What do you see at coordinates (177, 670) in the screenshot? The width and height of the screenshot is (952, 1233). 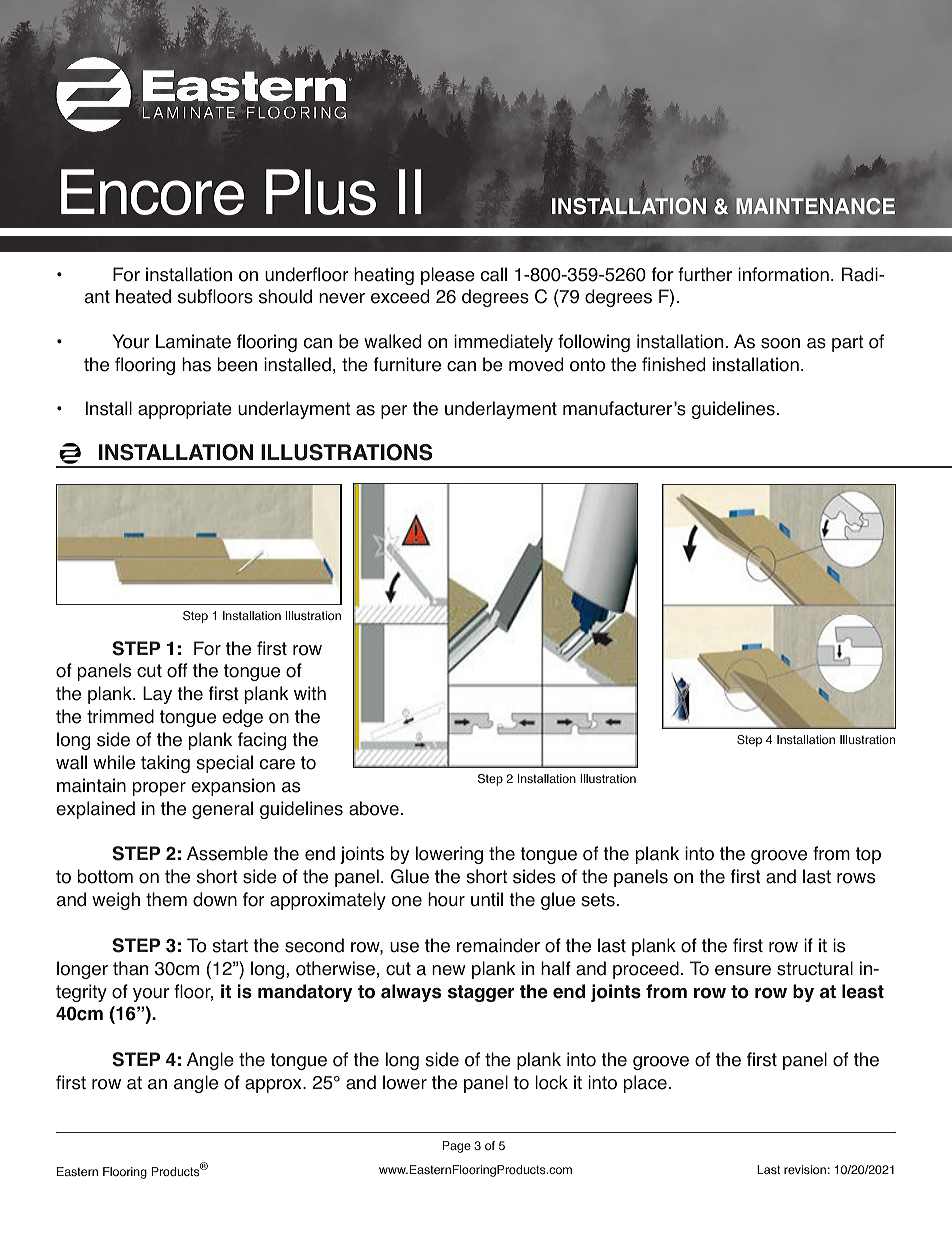 I see `off` at bounding box center [177, 670].
